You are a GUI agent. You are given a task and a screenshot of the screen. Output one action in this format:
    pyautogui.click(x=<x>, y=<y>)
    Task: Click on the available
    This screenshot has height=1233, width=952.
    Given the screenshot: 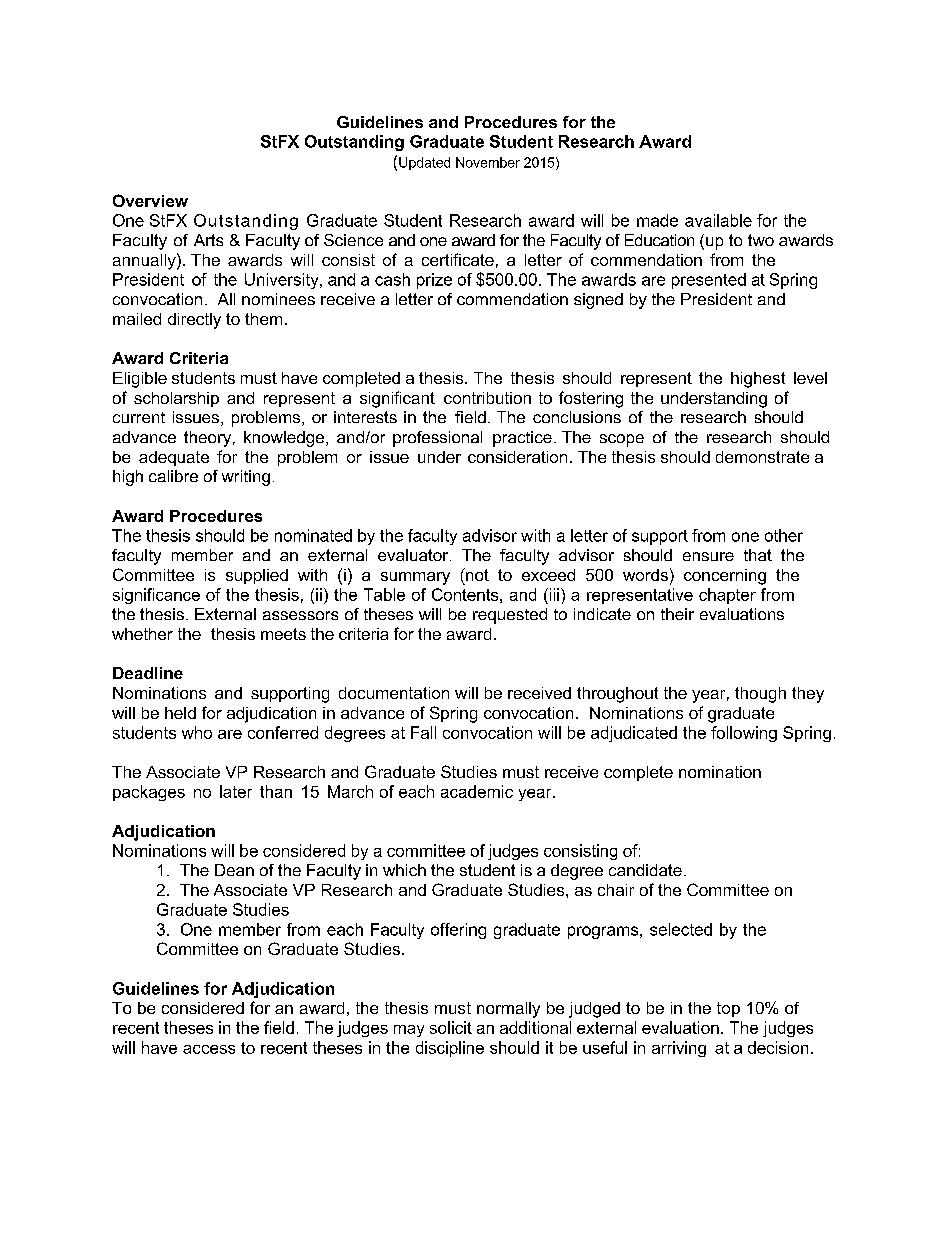 What is the action you would take?
    pyautogui.click(x=718, y=220)
